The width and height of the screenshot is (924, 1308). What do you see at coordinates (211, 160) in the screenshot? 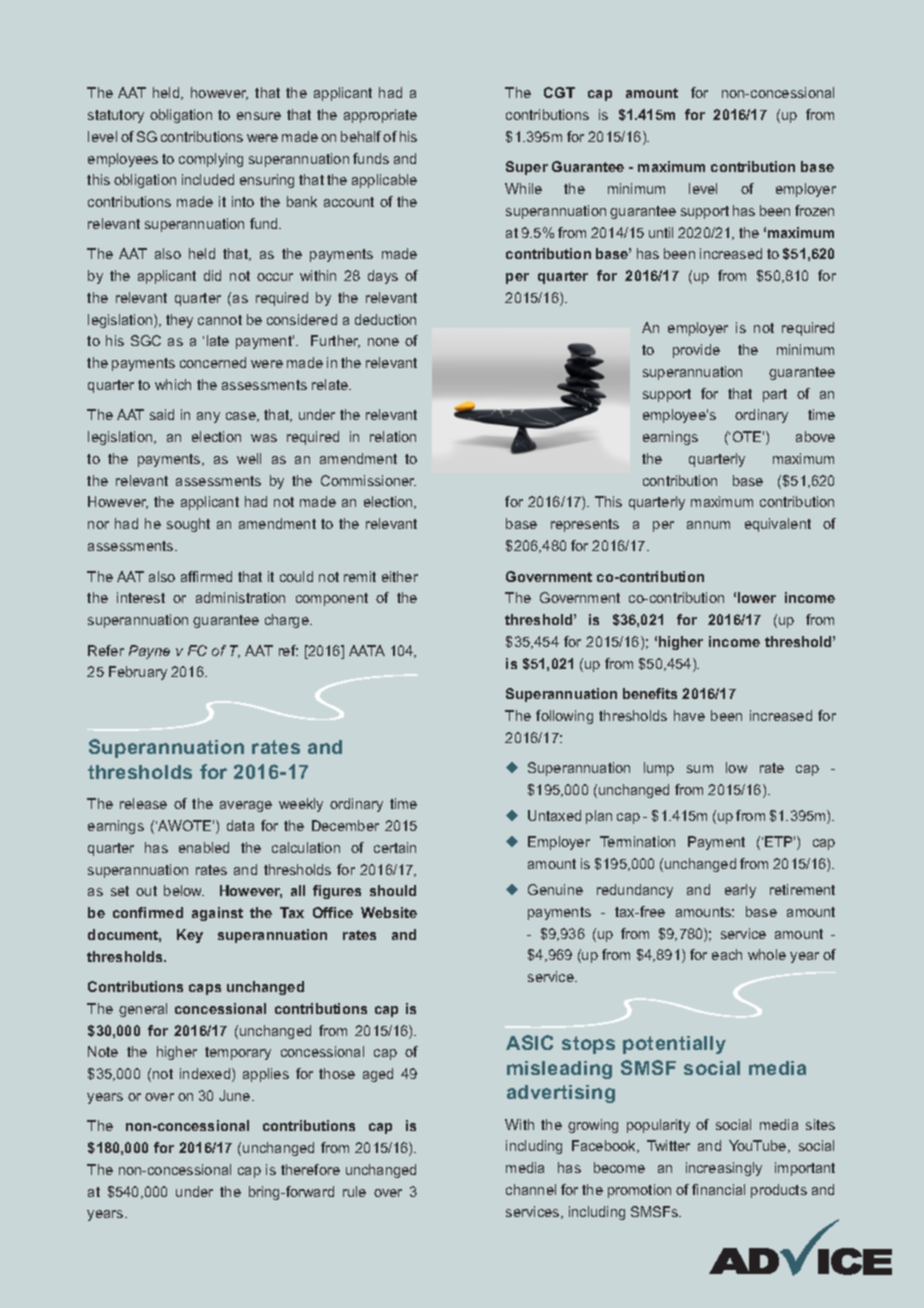
I see `complying` at bounding box center [211, 160].
